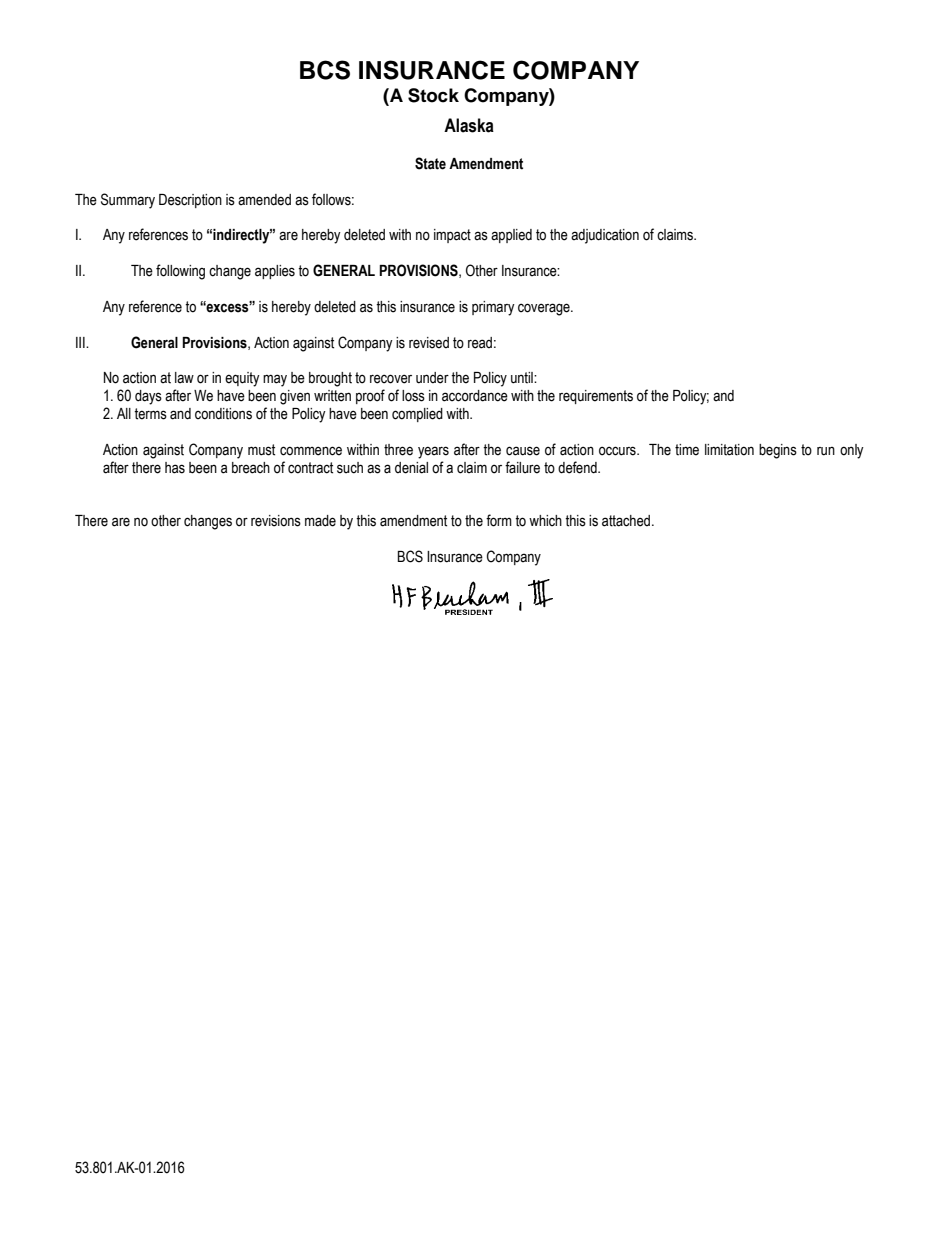  Describe the element at coordinates (180, 272) in the screenshot. I see `following` at that location.
